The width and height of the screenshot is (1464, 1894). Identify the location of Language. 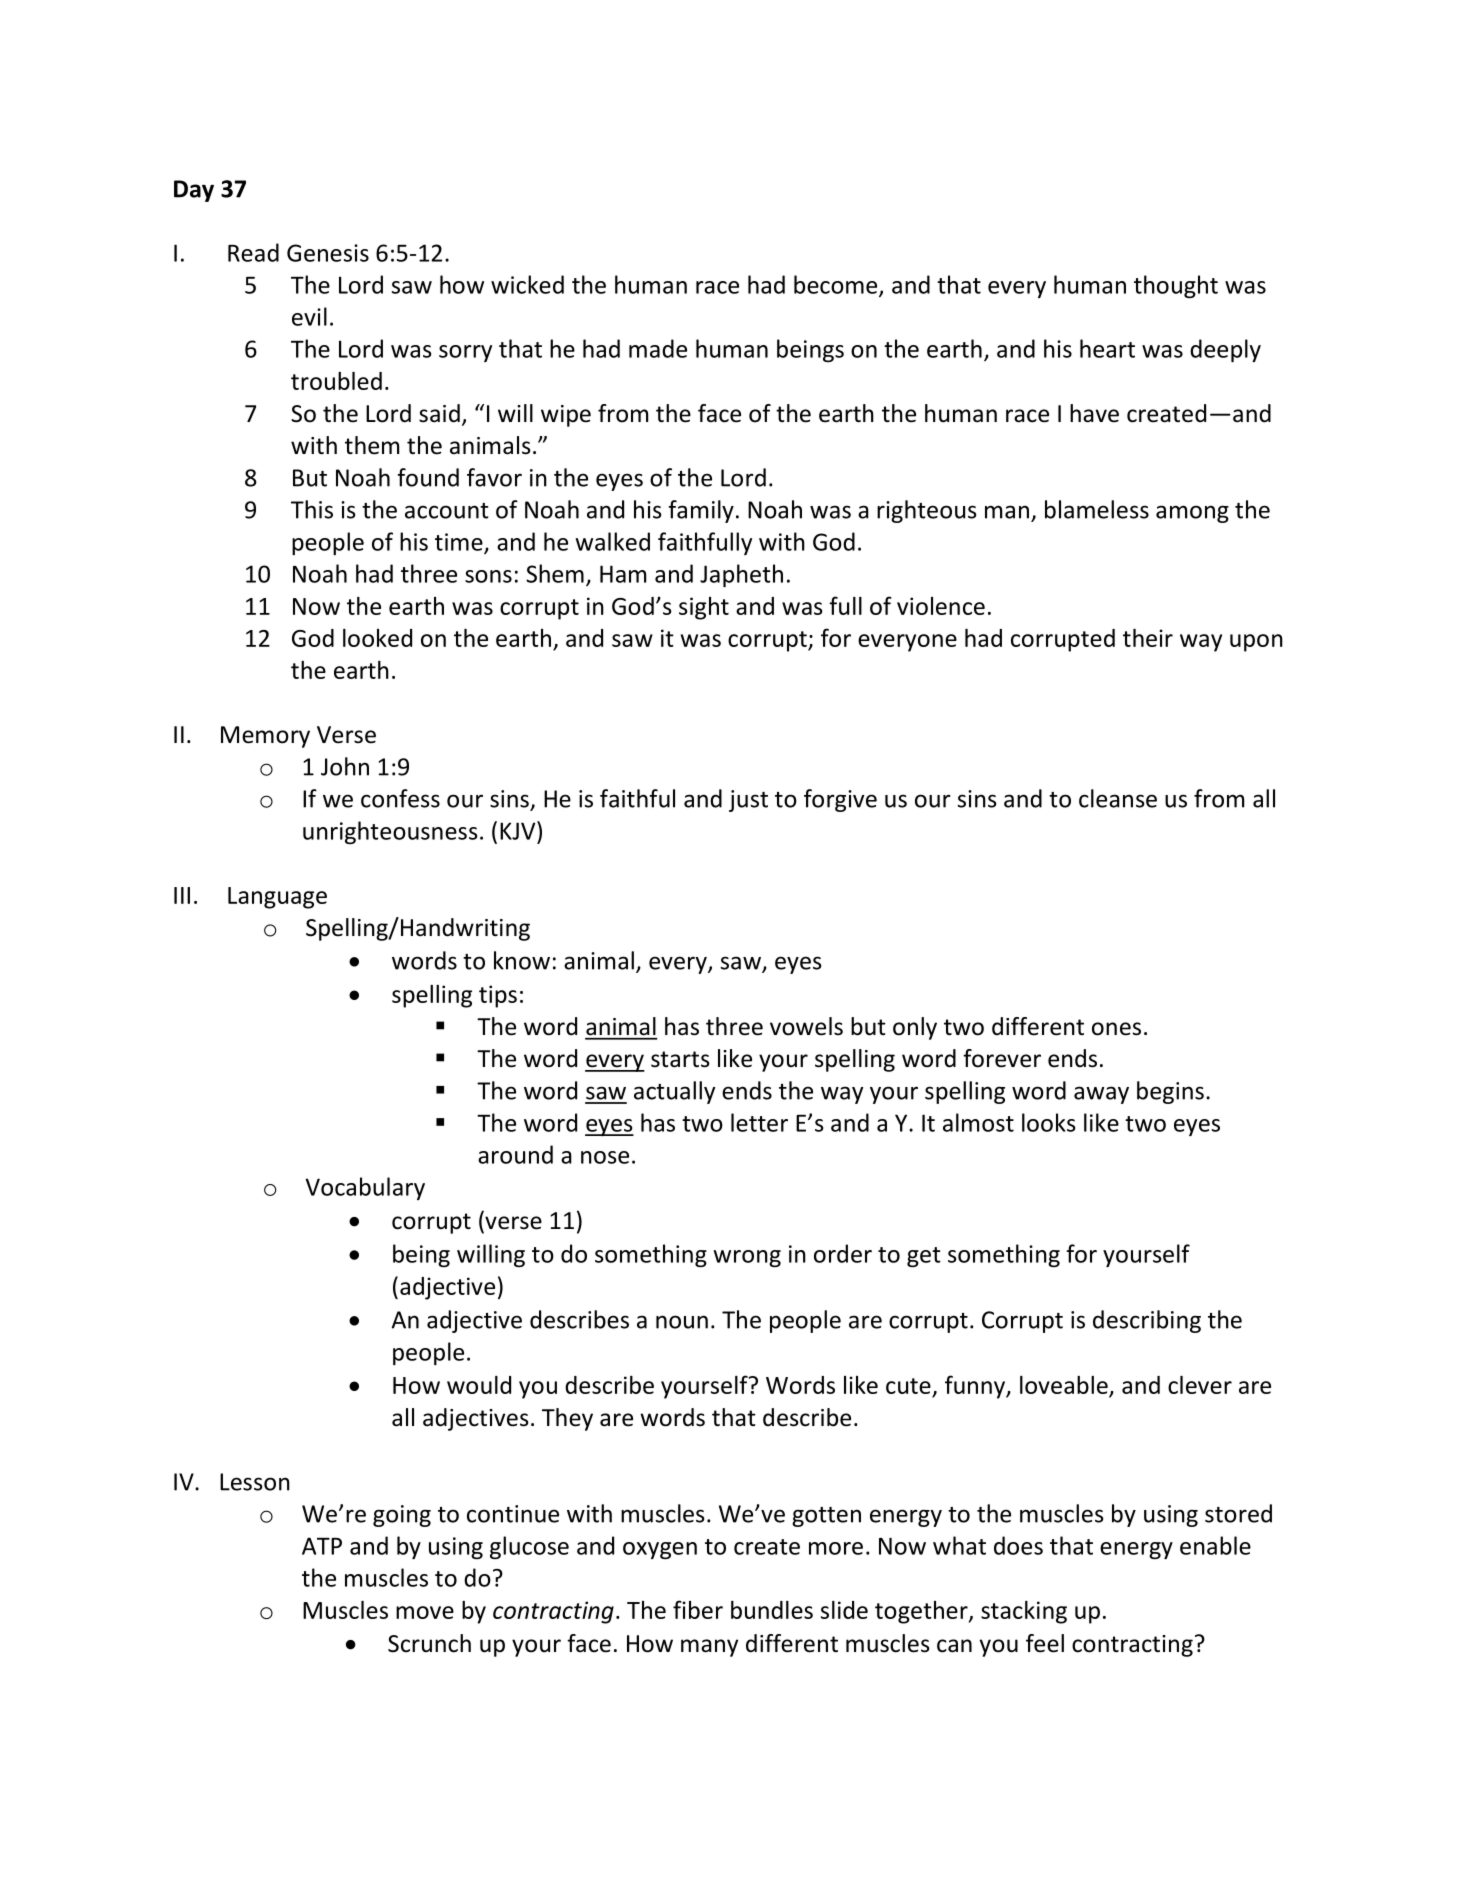
(277, 898).
